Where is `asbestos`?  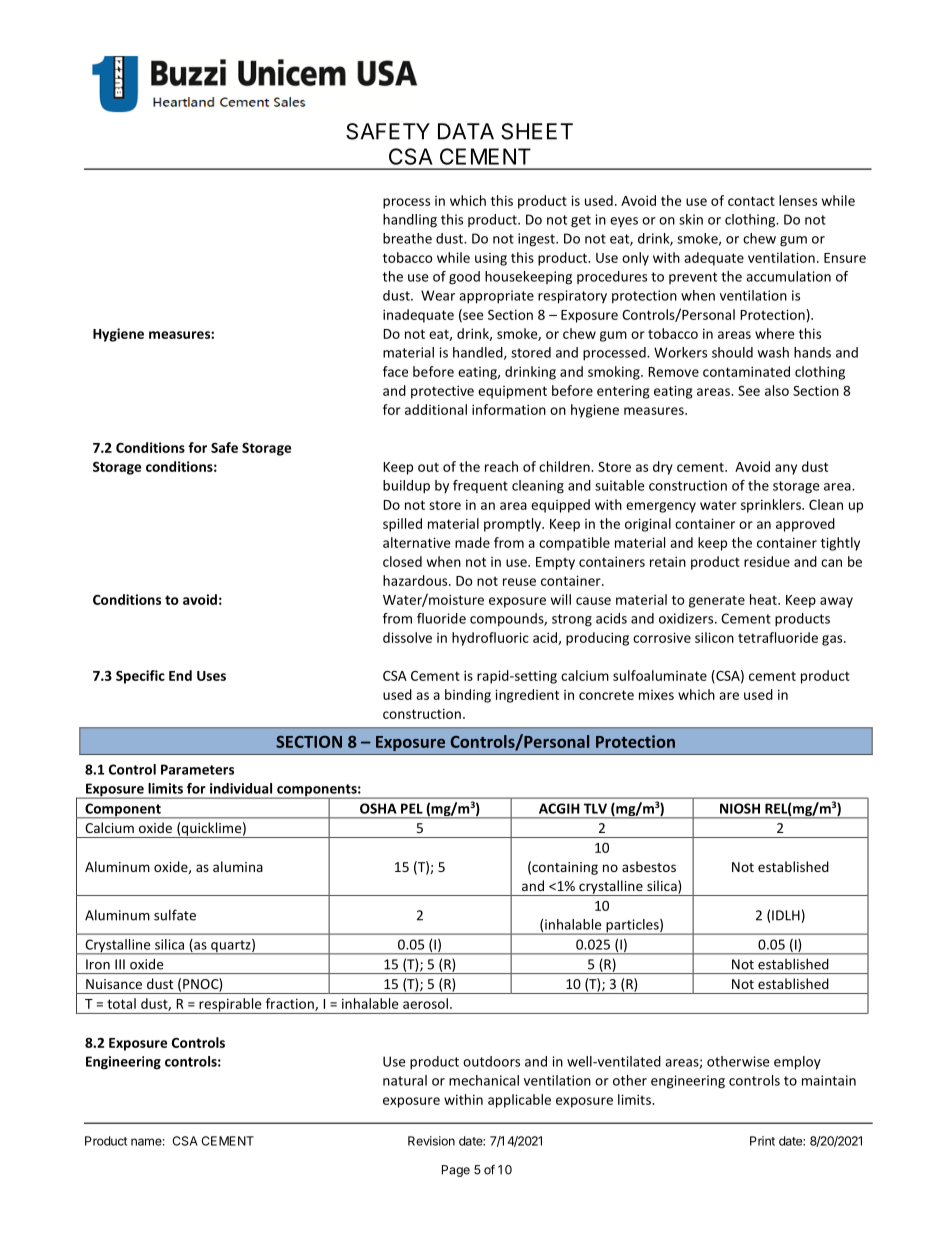
asbestos is located at coordinates (649, 866).
